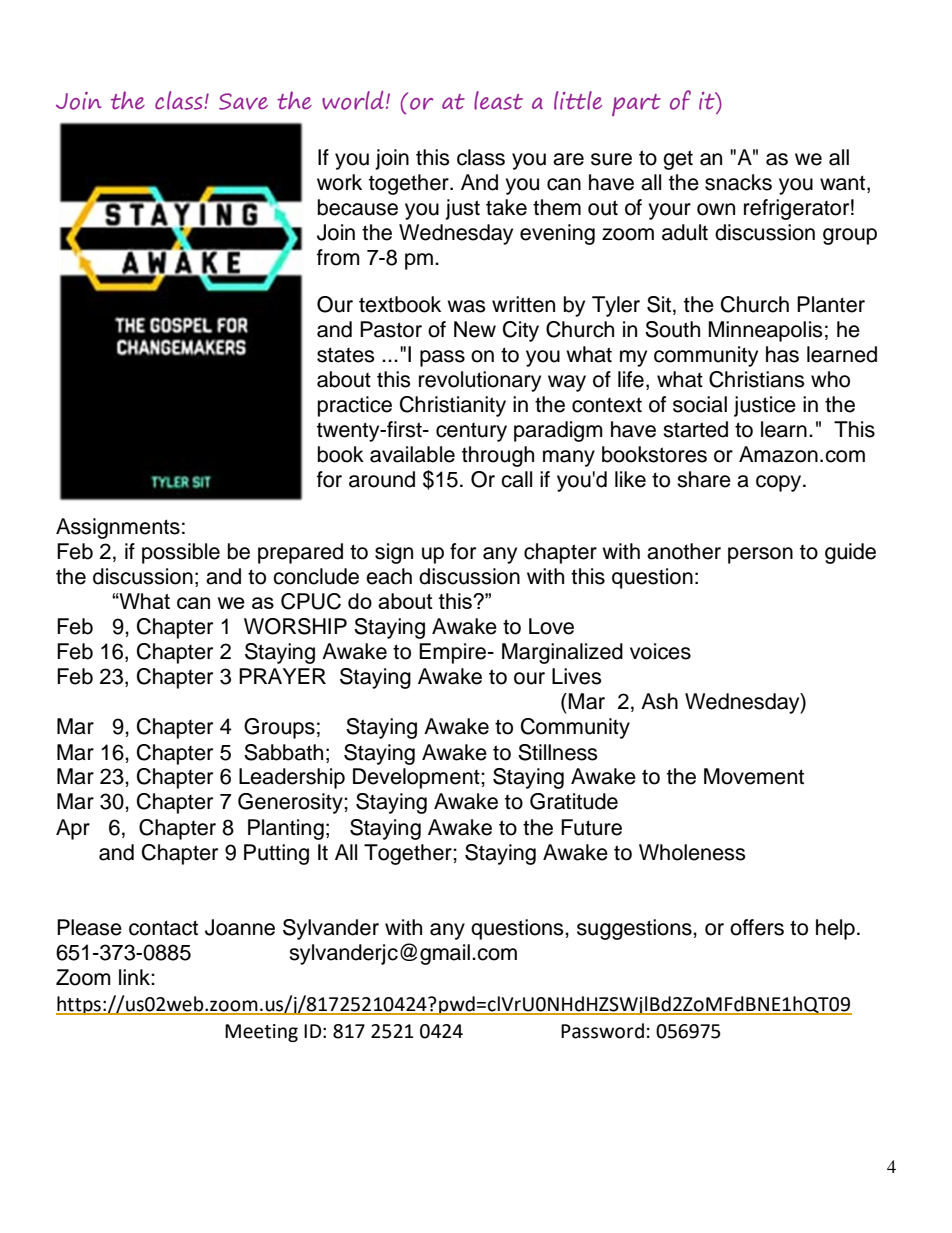 This screenshot has width=952, height=1233. What do you see at coordinates (558, 752) in the screenshot?
I see `Stillness` at bounding box center [558, 752].
